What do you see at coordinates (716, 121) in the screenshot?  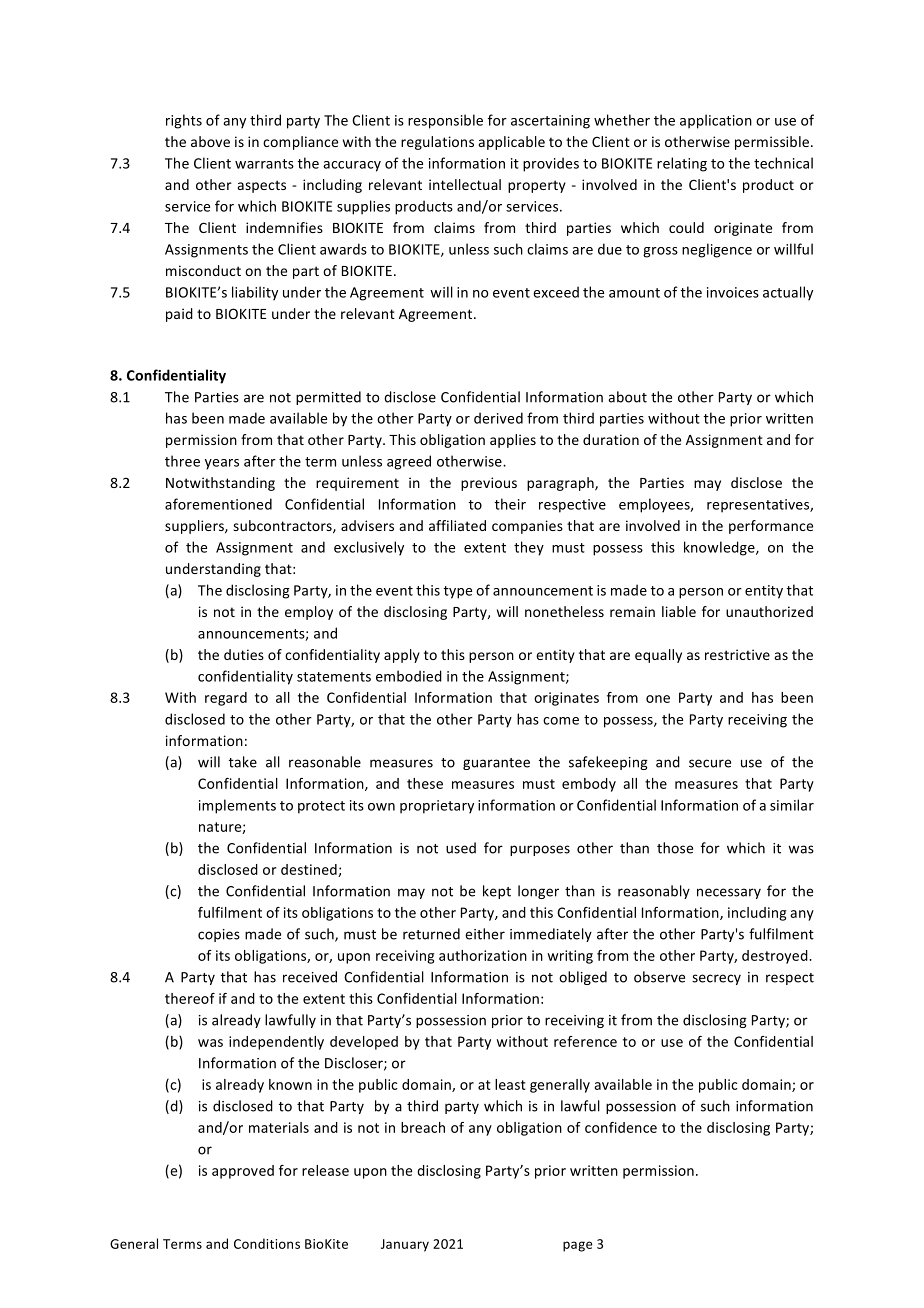 I see `application` at bounding box center [716, 121].
